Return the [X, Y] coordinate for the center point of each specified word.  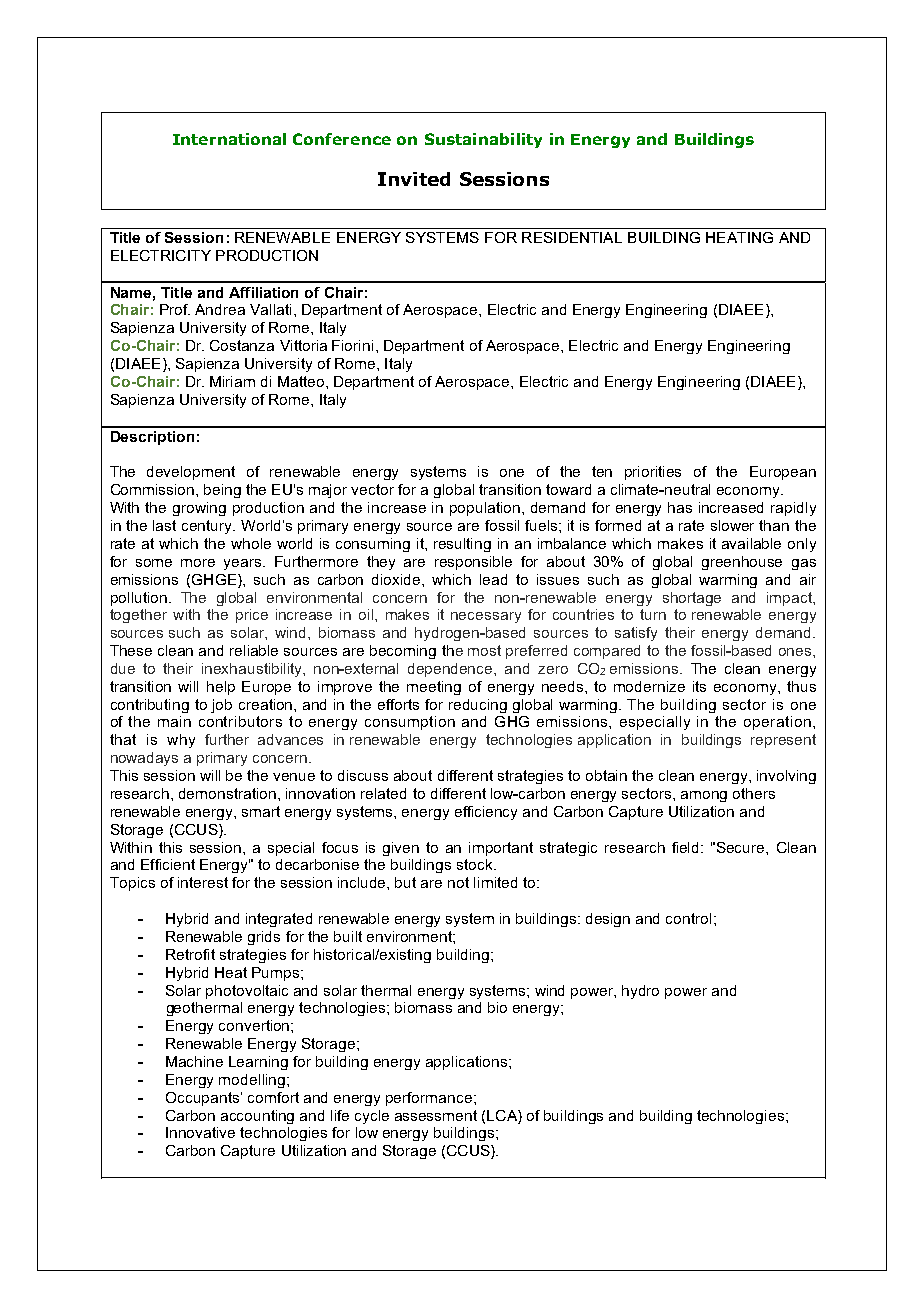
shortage [692, 599]
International [229, 139]
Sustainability [483, 140]
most [484, 650]
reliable [254, 650]
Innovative [200, 1132]
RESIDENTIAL [572, 237]
